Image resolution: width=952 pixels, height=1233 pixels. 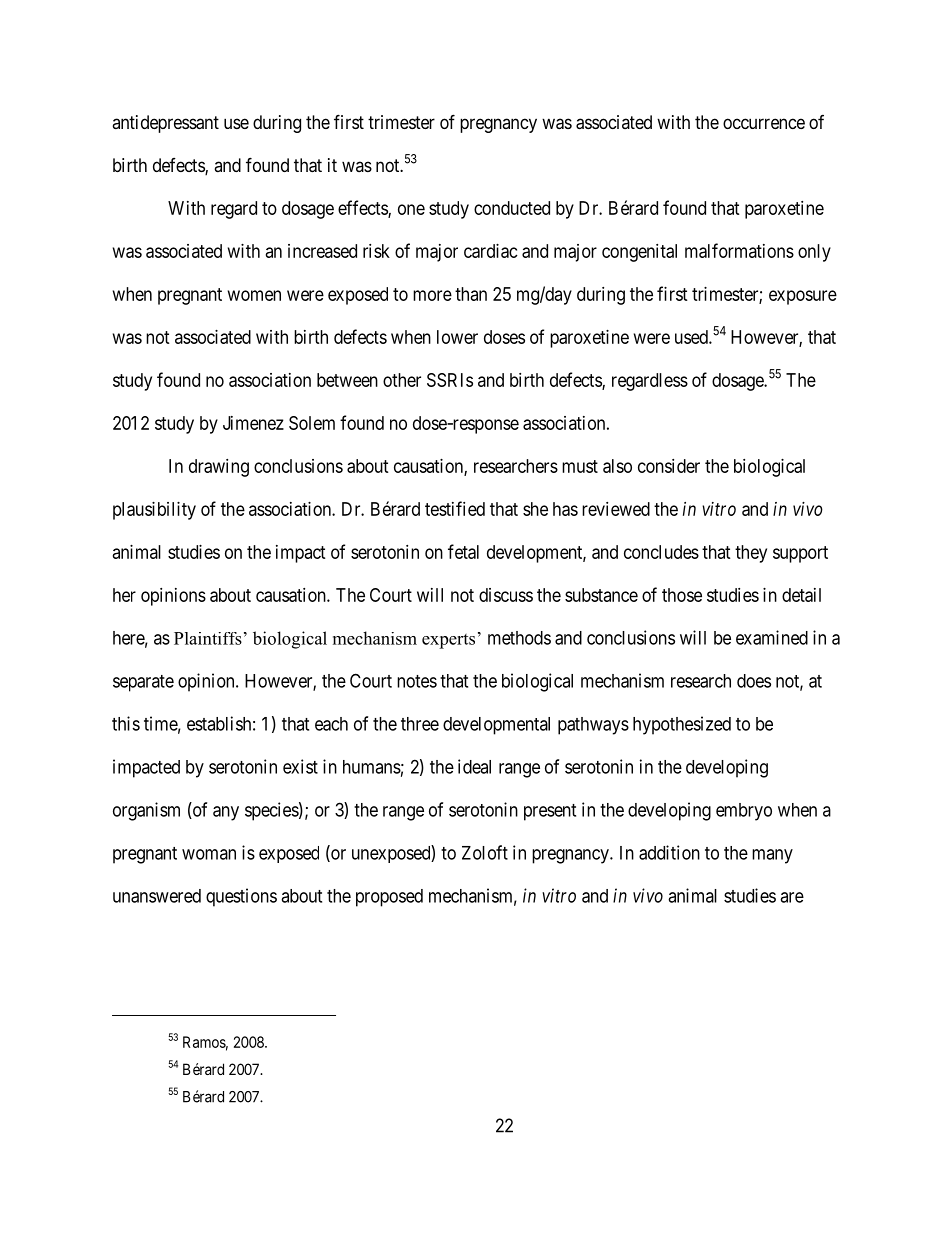 I want to click on consider, so click(x=669, y=466).
